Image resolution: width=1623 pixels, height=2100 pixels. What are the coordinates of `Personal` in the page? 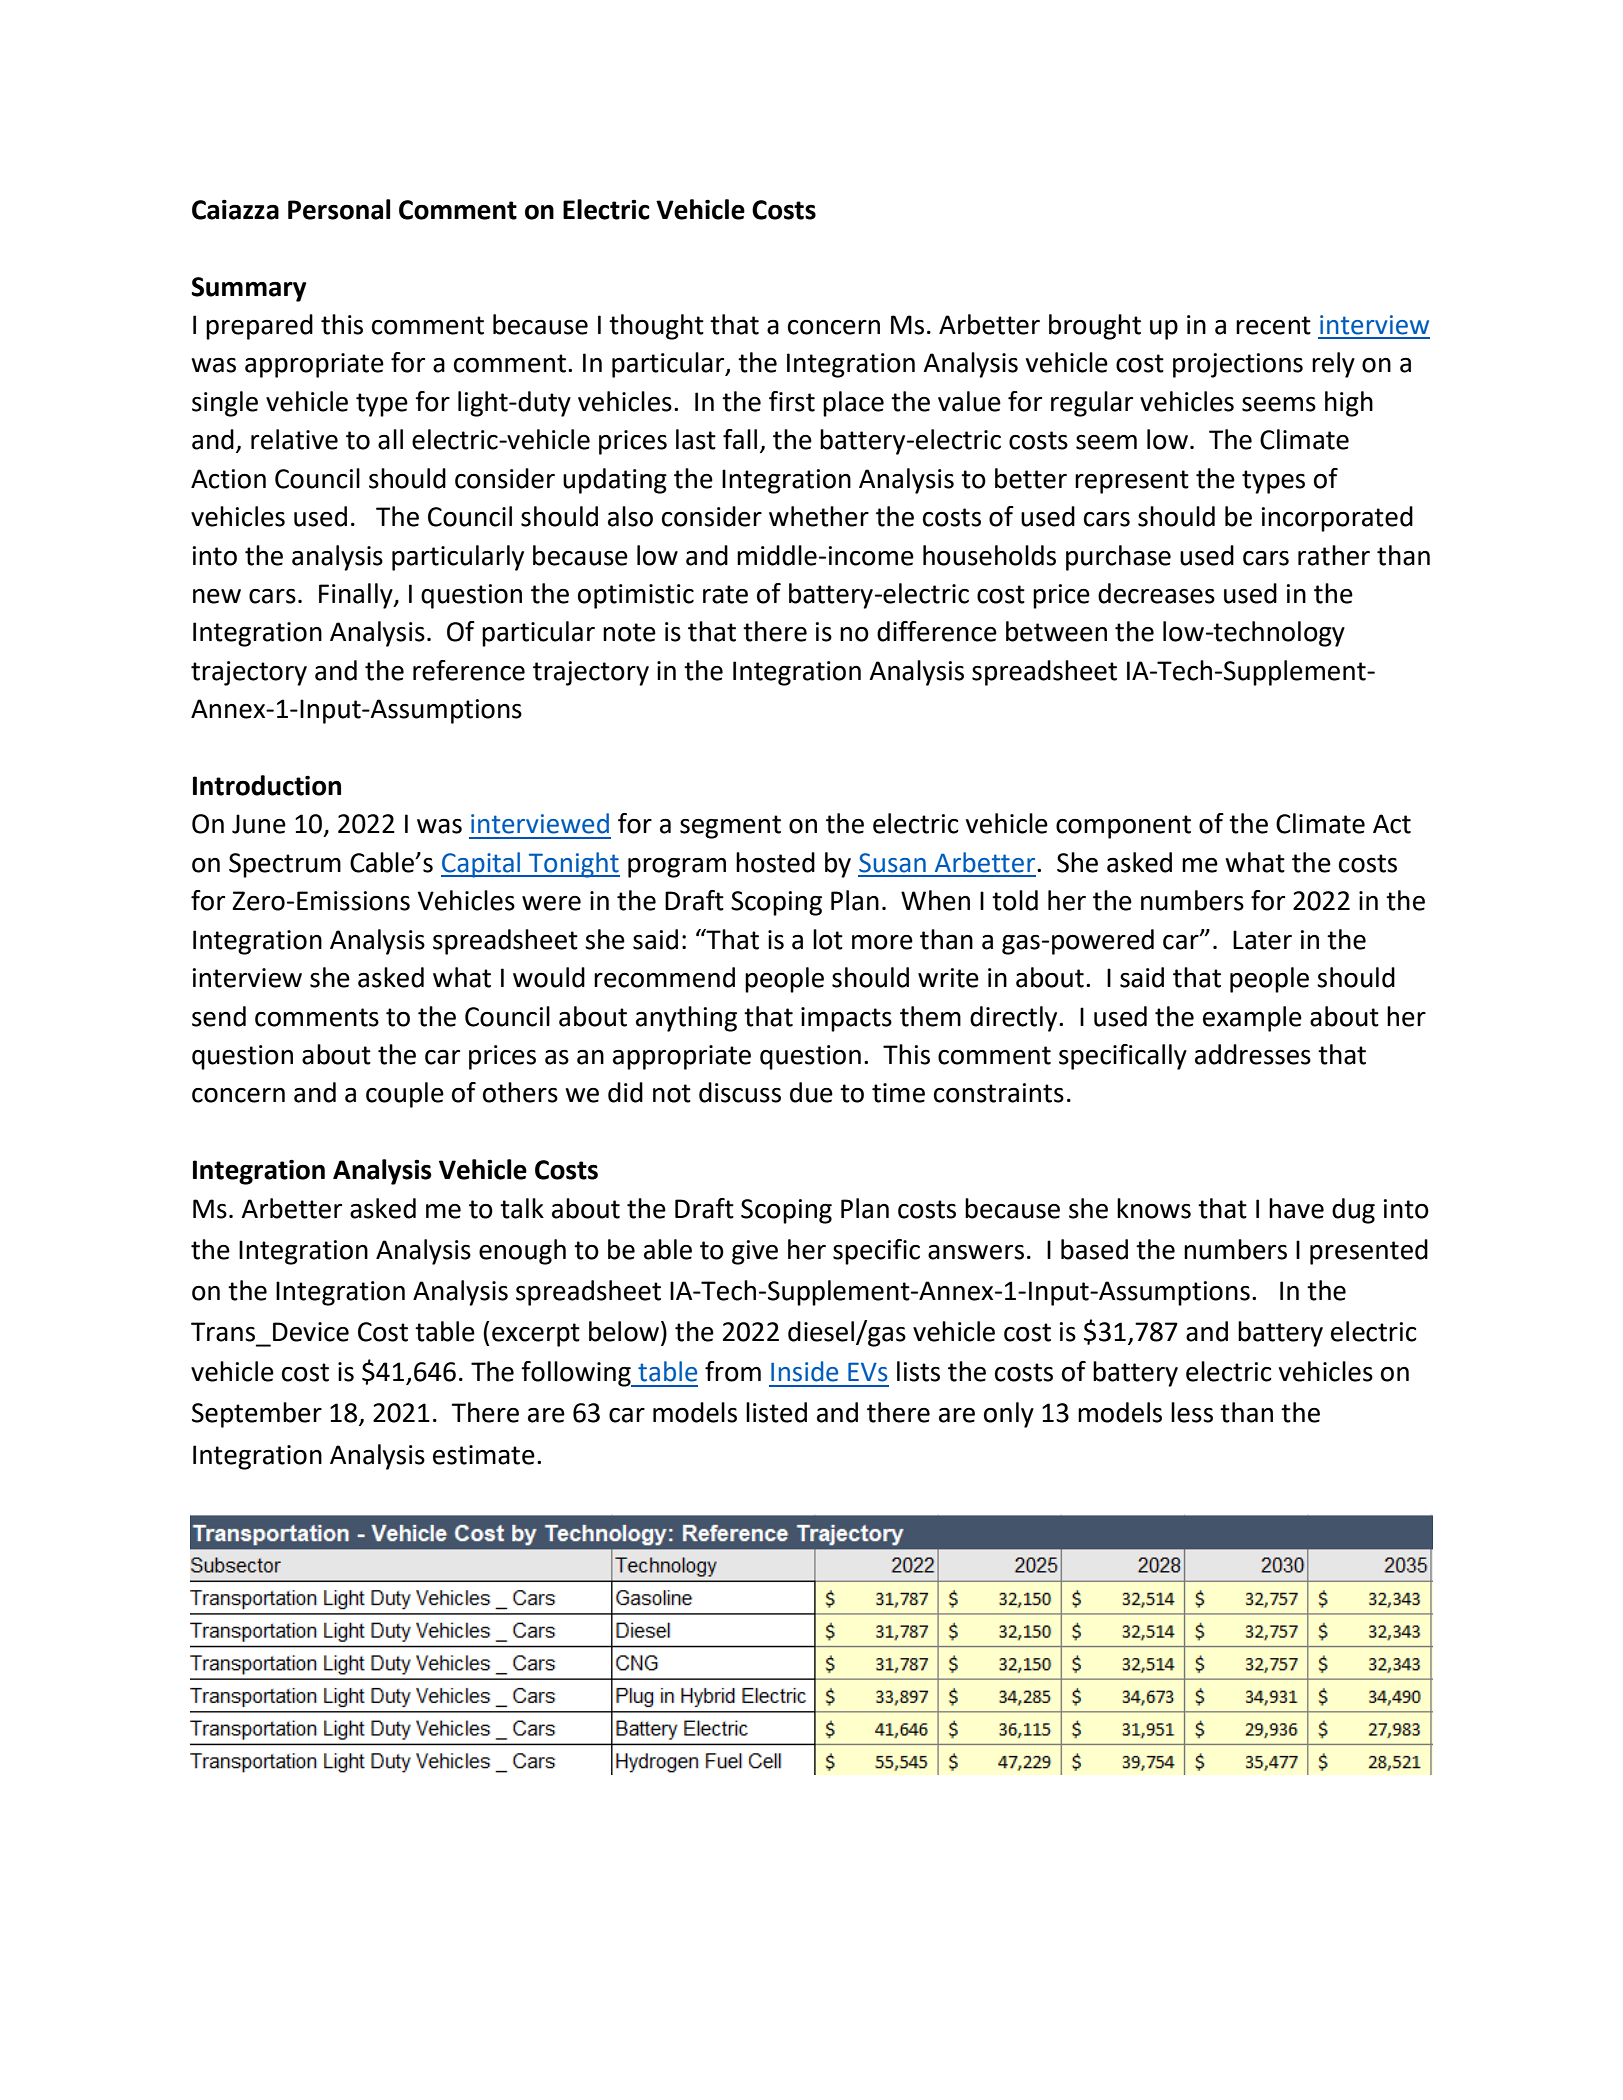 It's located at (339, 209).
